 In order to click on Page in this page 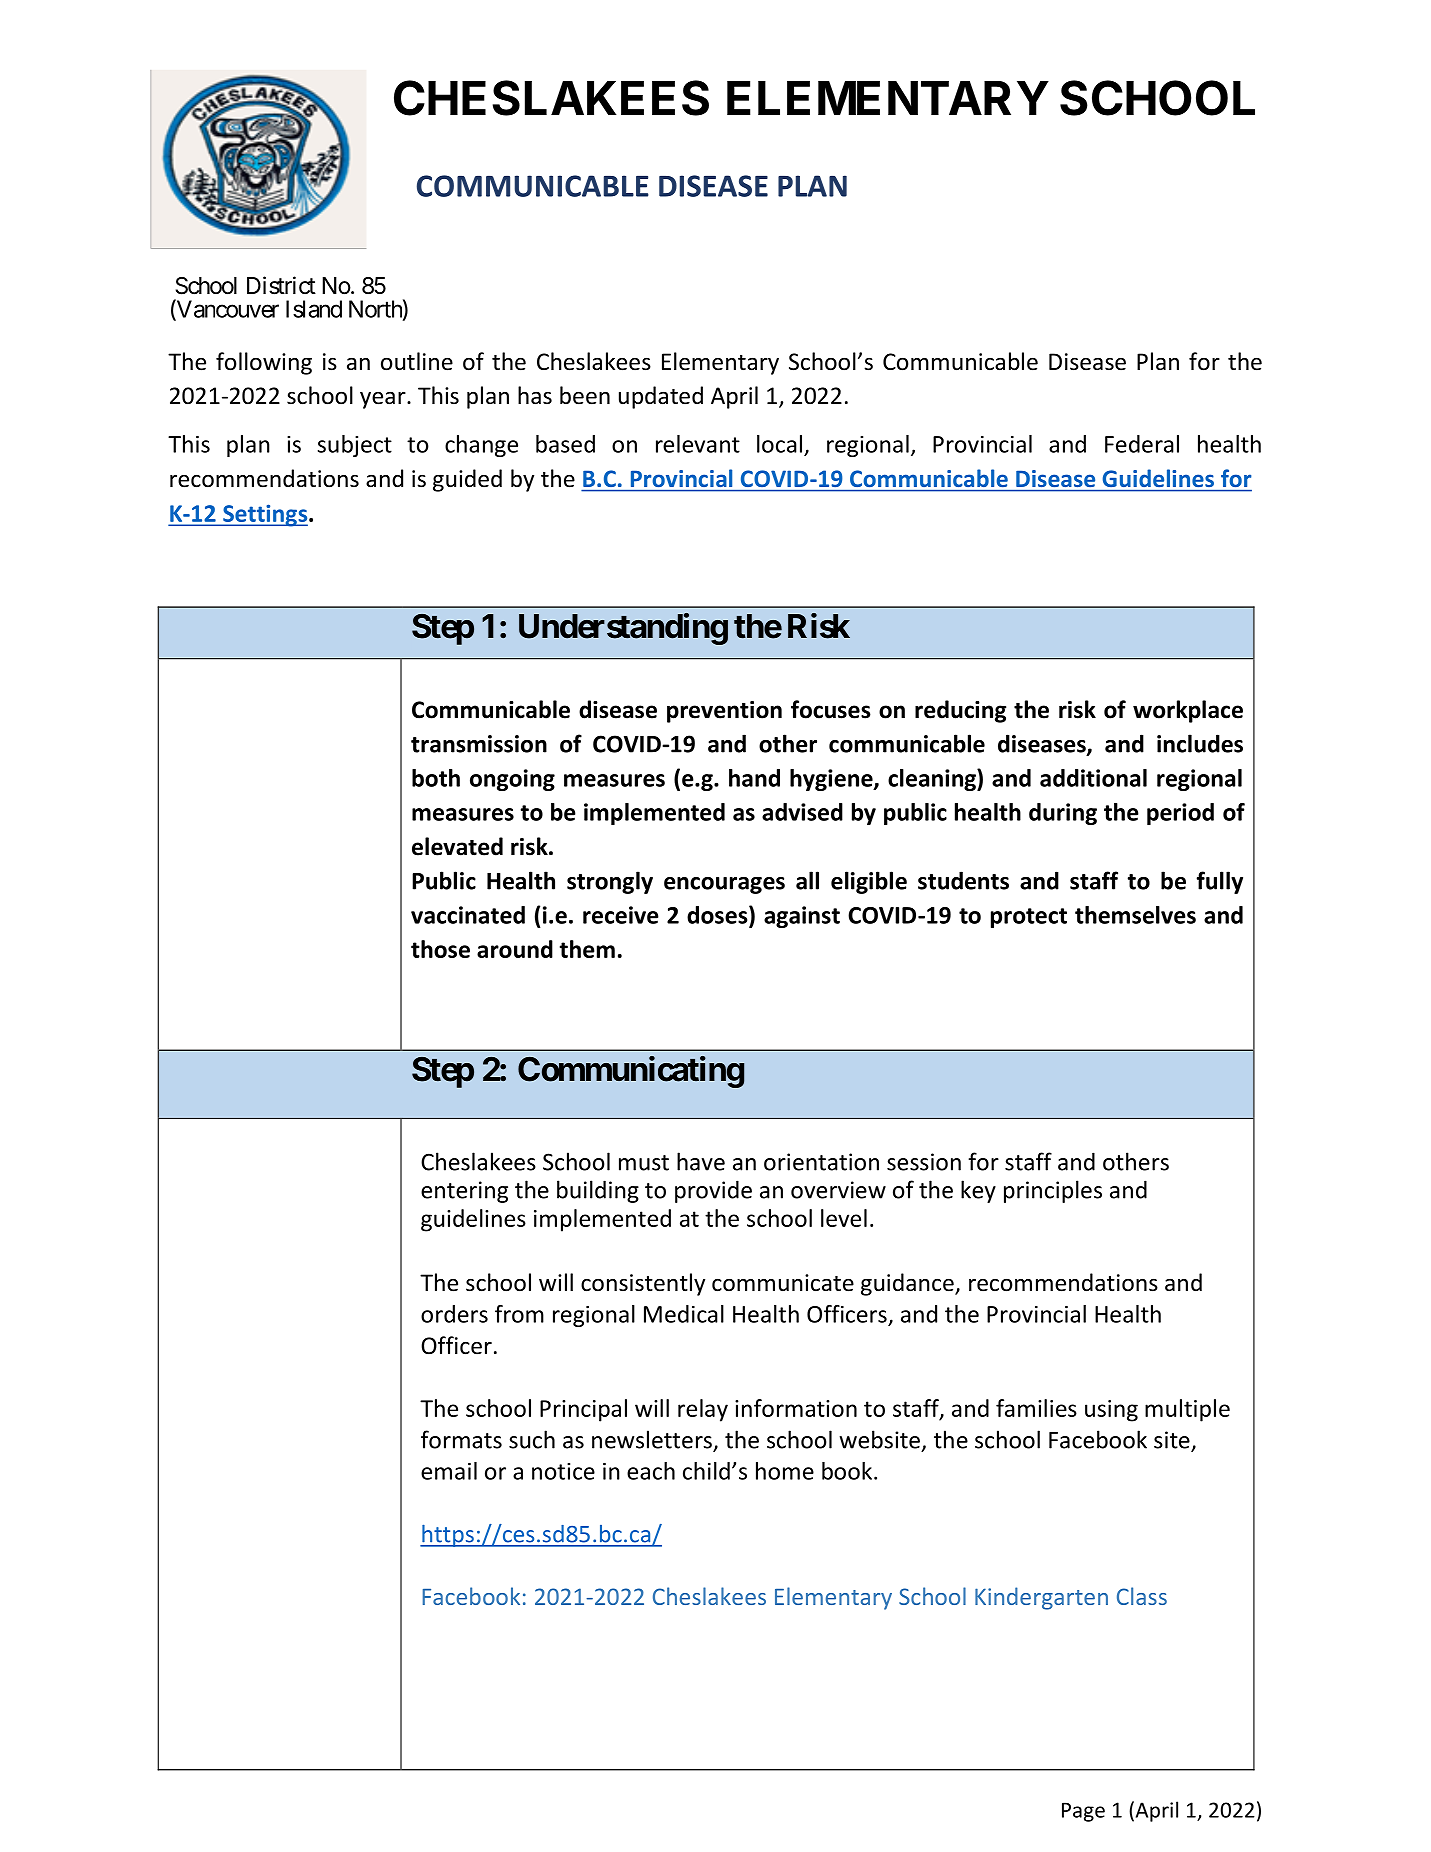, I will do `click(1083, 1812)`.
